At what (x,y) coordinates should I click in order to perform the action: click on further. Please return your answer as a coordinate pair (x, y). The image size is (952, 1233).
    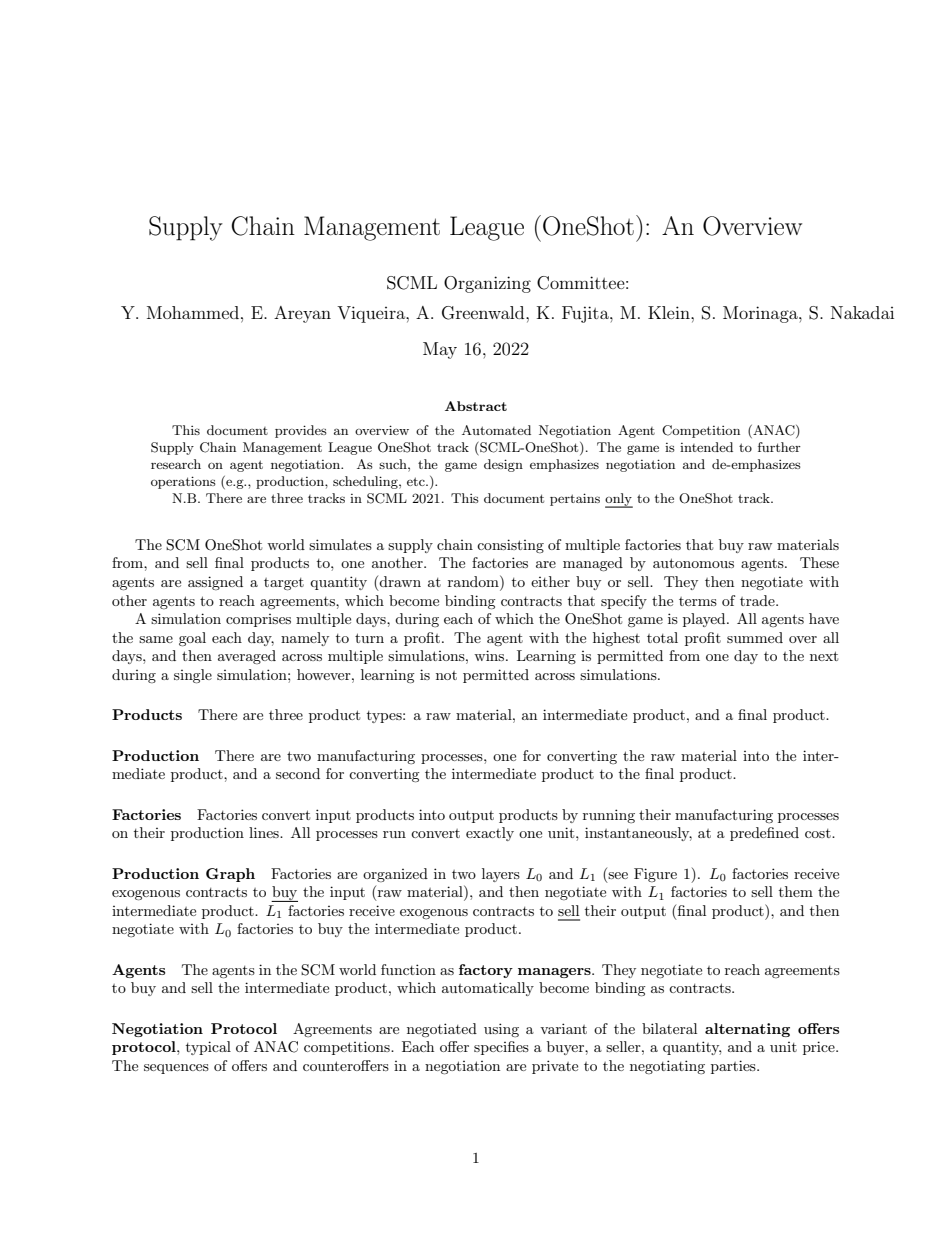
    Looking at the image, I should click on (779, 447).
